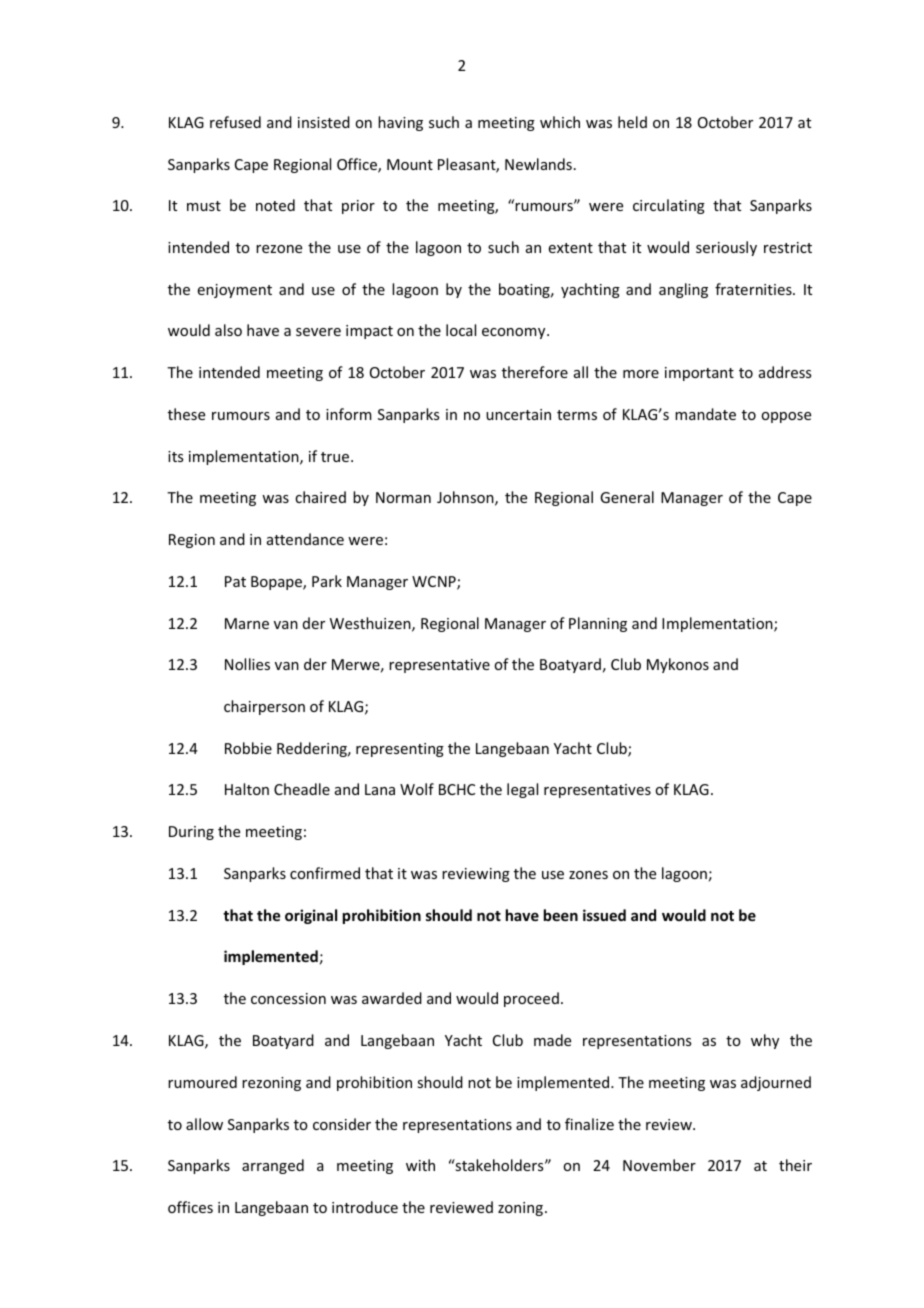 This screenshot has height=1308, width=924. I want to click on mandate, so click(705, 414).
